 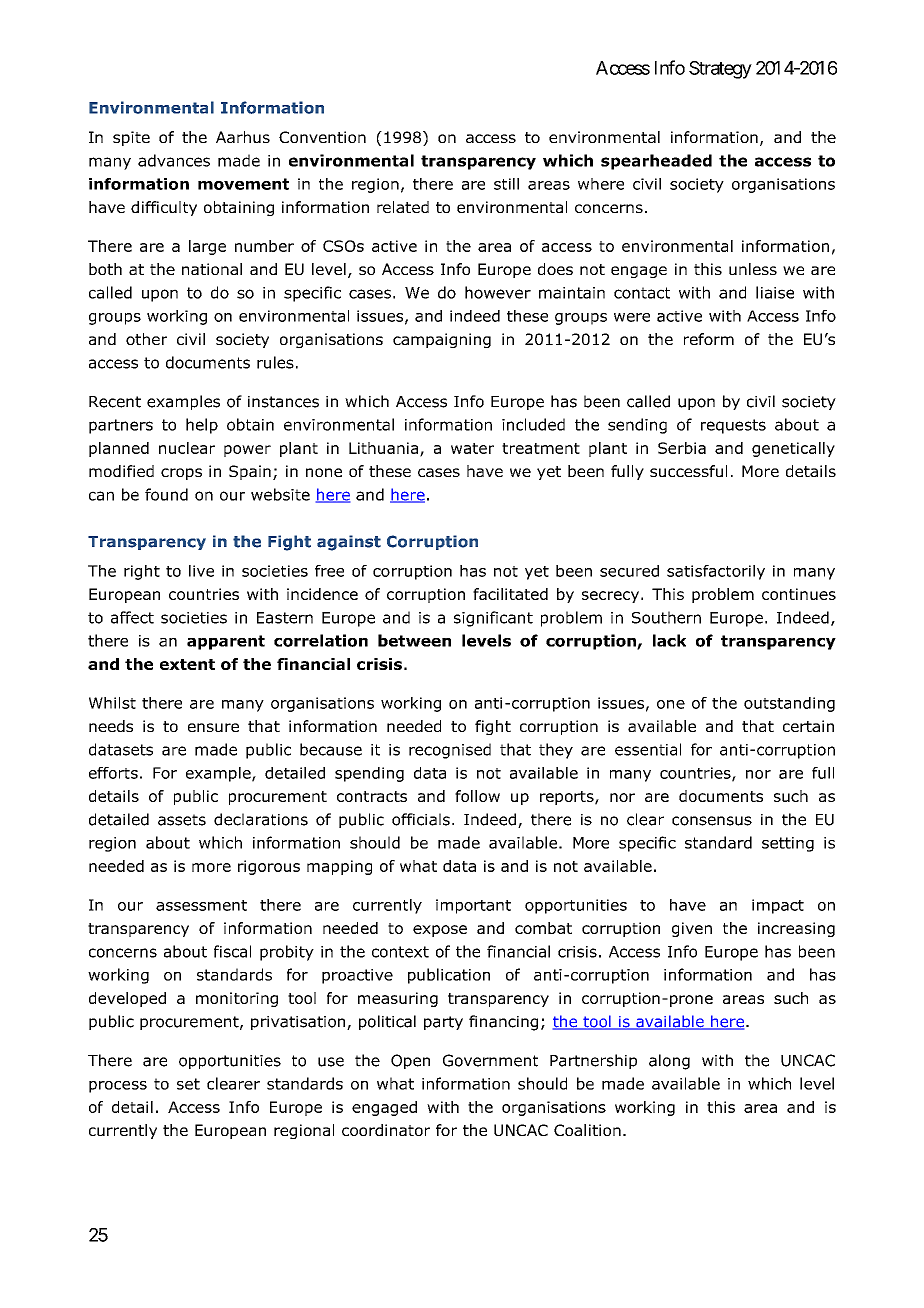 I want to click on Aarhus, so click(x=243, y=137).
